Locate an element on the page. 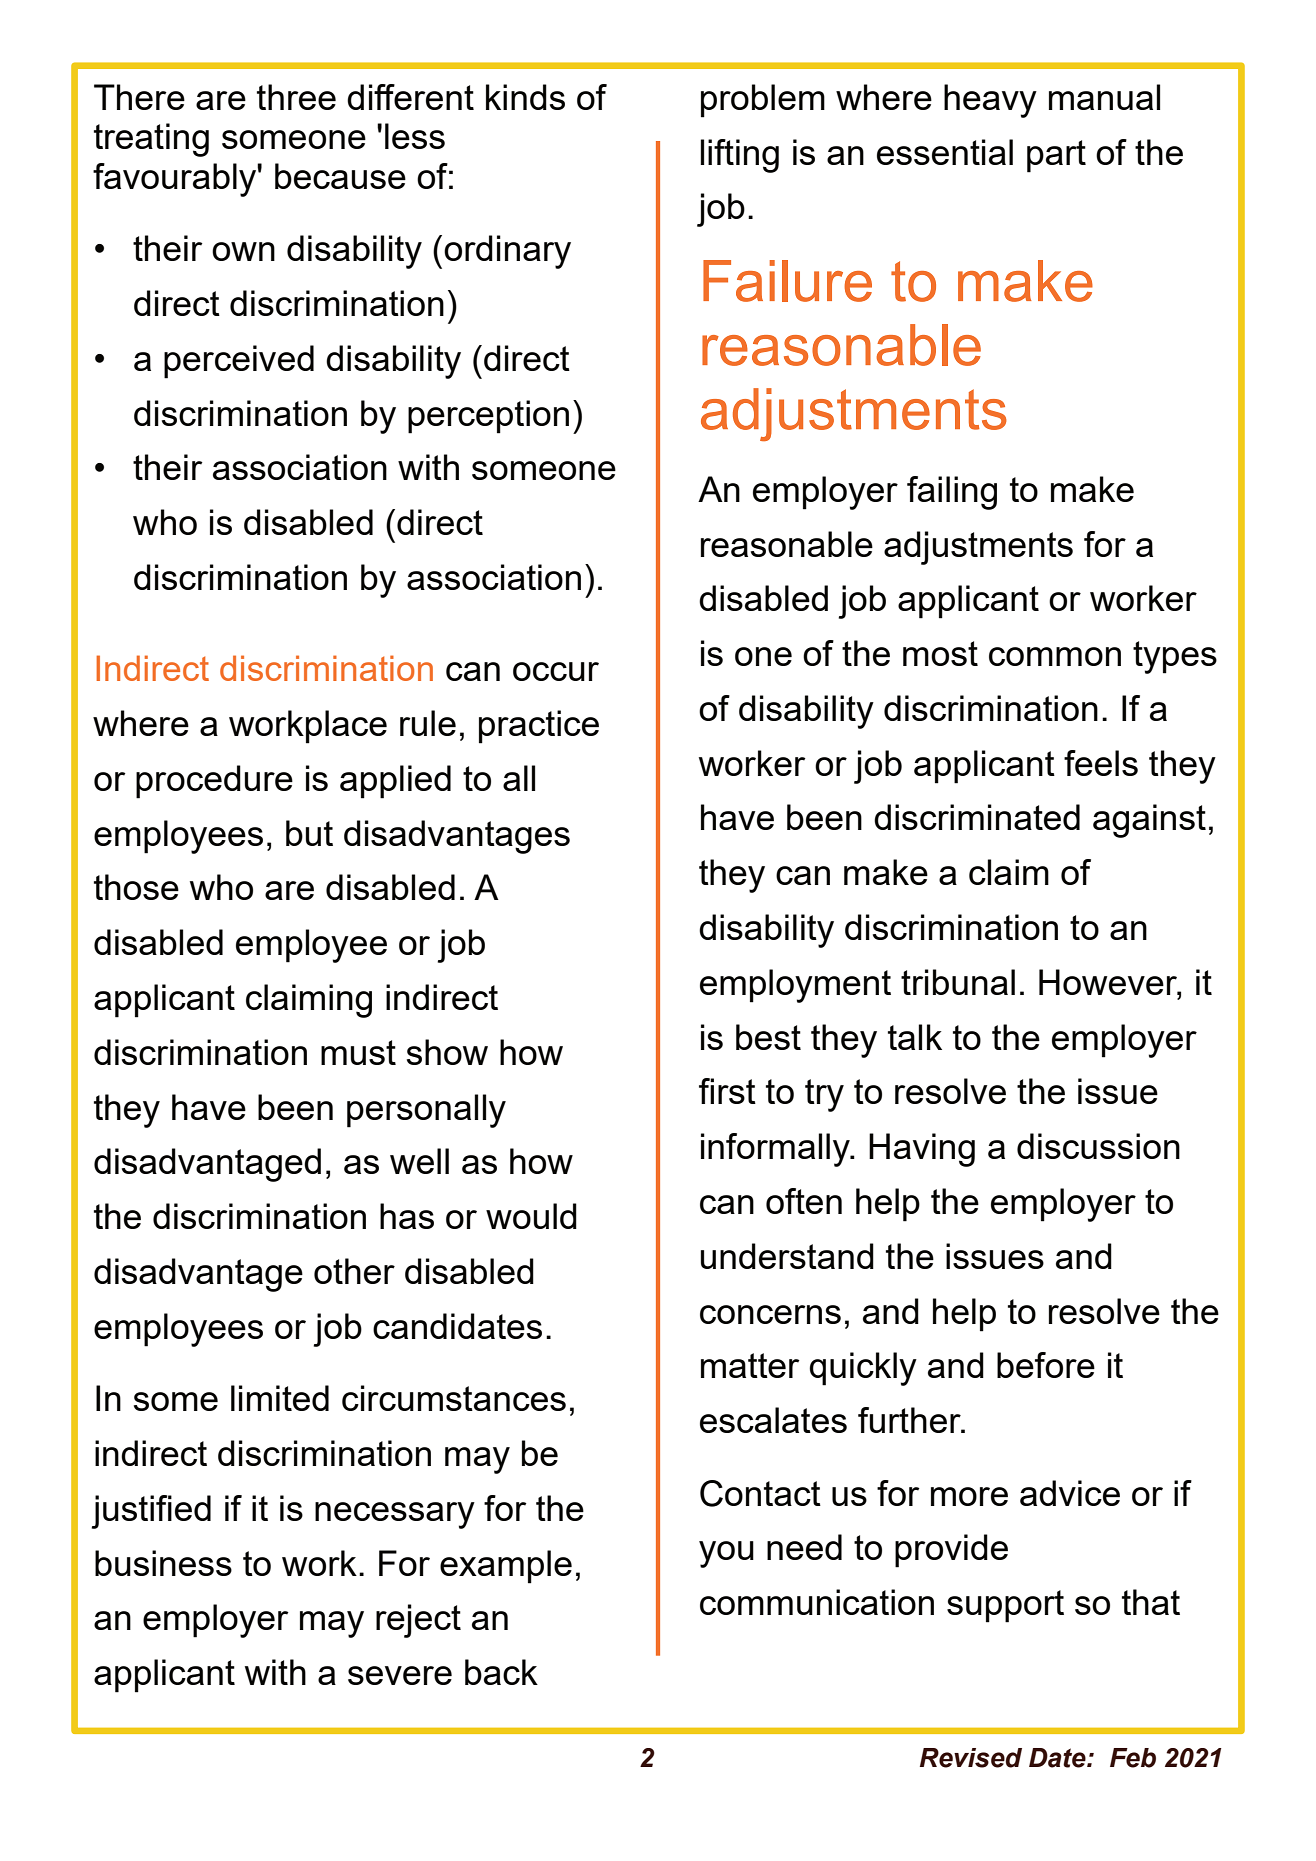 This page has height=1861, width=1316. severe is located at coordinates (400, 1675).
